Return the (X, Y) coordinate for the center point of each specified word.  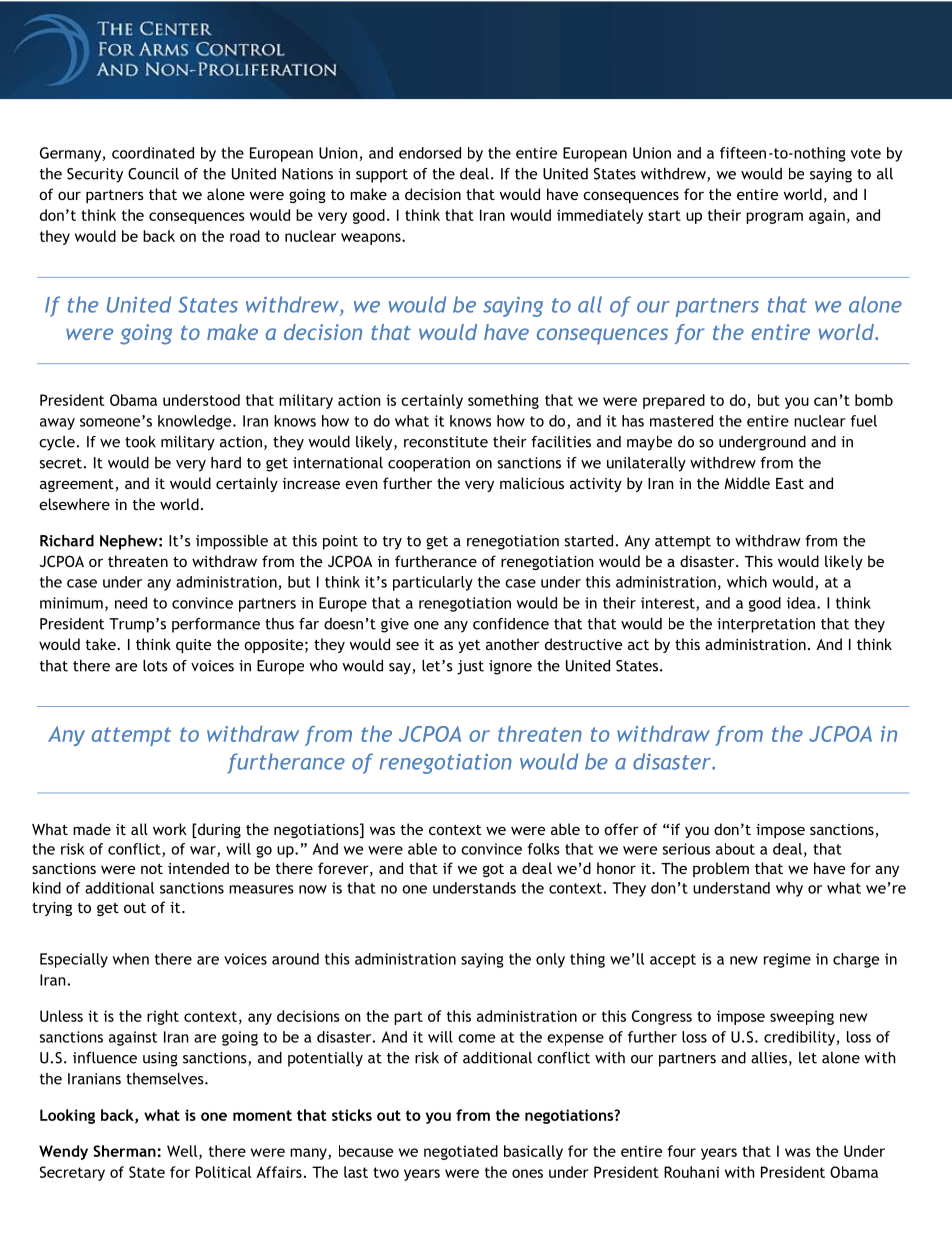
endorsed (430, 153)
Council (153, 174)
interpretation (766, 625)
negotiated (461, 1152)
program (774, 218)
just (470, 667)
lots (155, 666)
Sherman (124, 1151)
